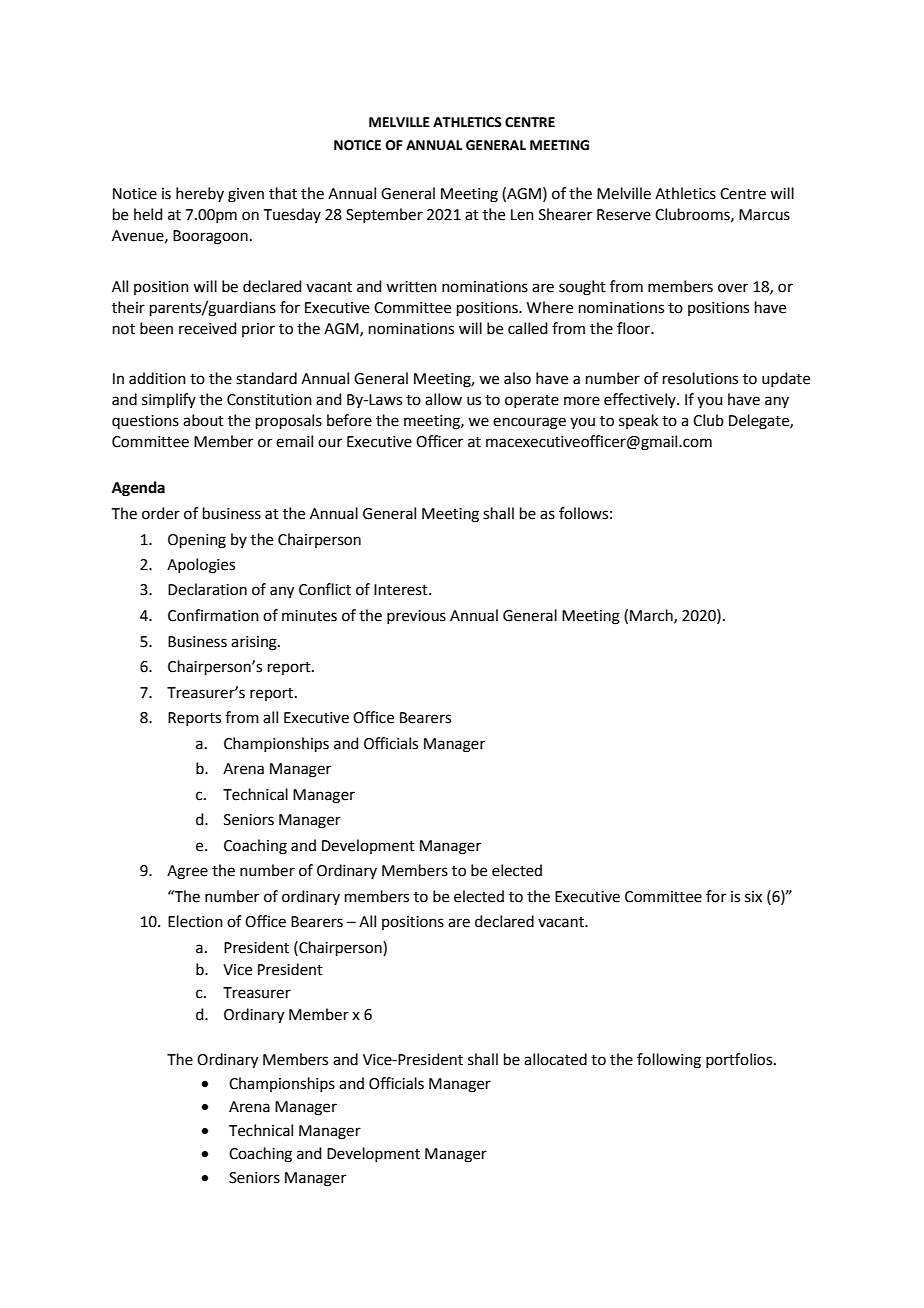 The height and width of the screenshot is (1308, 924). I want to click on Election, so click(195, 921).
